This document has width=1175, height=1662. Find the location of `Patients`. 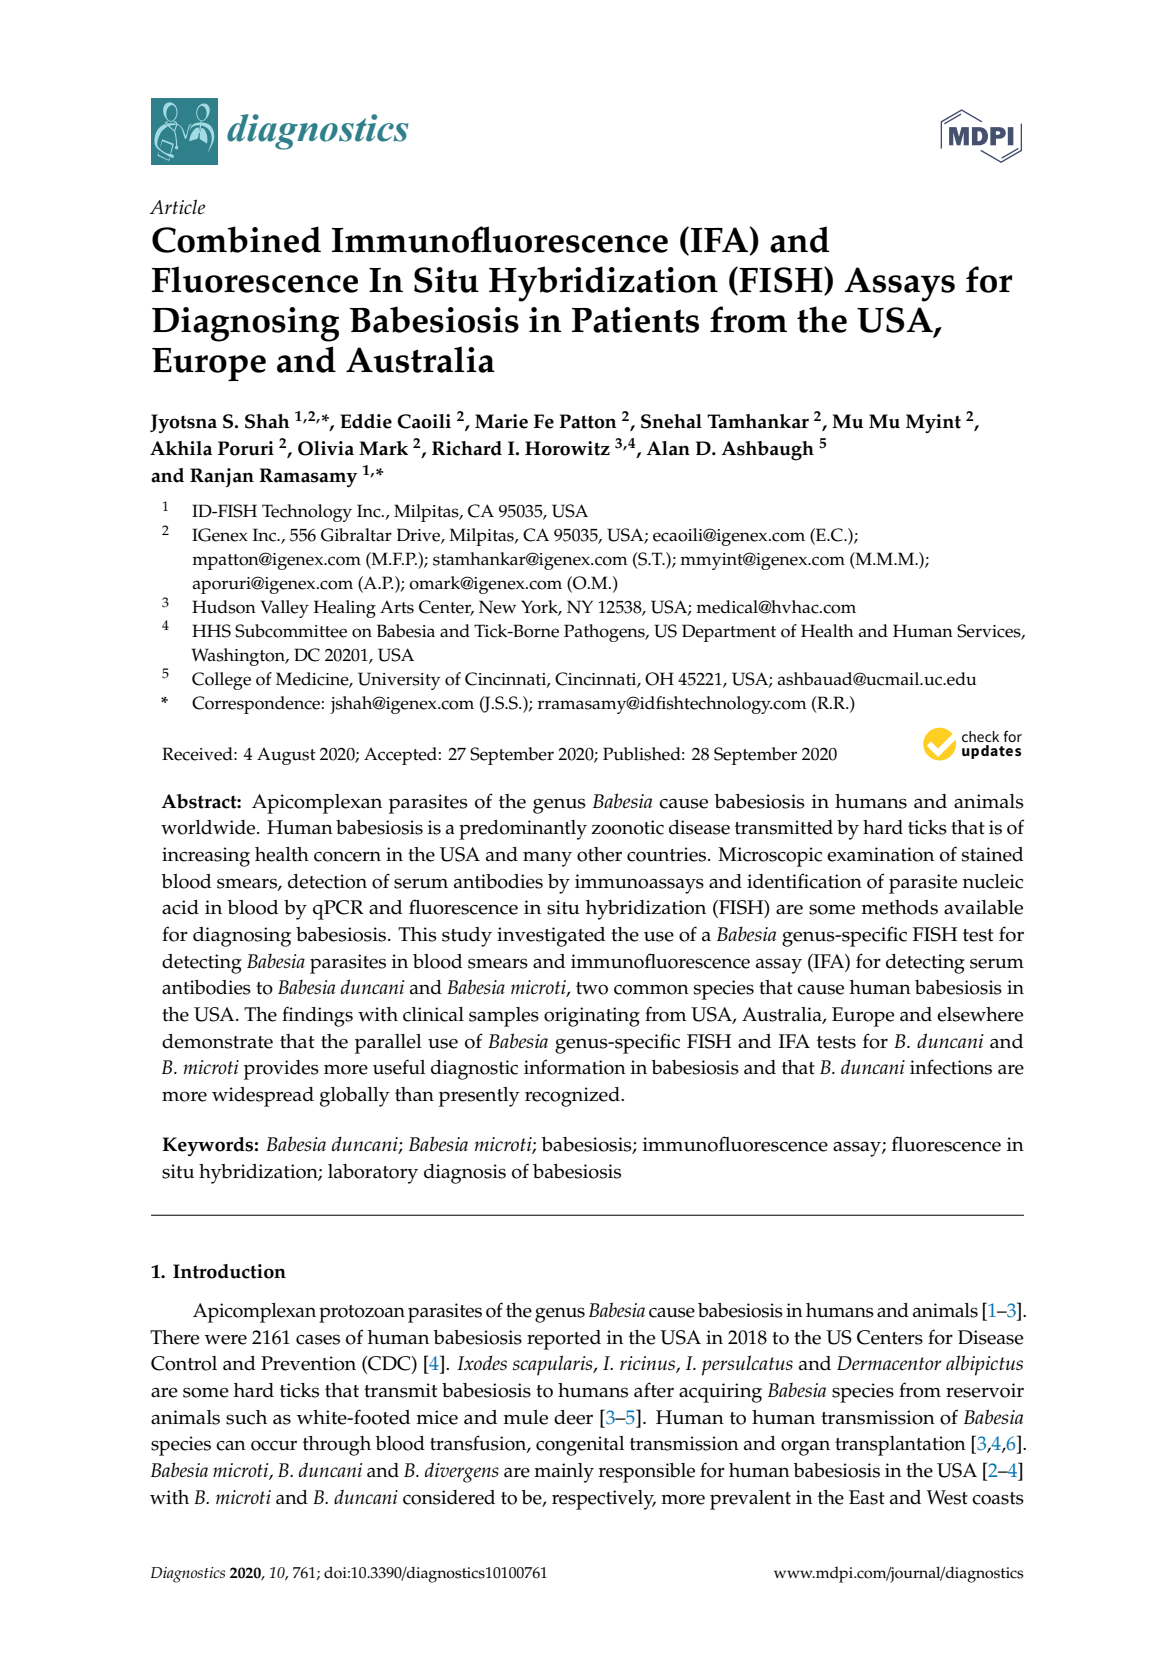

Patients is located at coordinates (635, 320).
